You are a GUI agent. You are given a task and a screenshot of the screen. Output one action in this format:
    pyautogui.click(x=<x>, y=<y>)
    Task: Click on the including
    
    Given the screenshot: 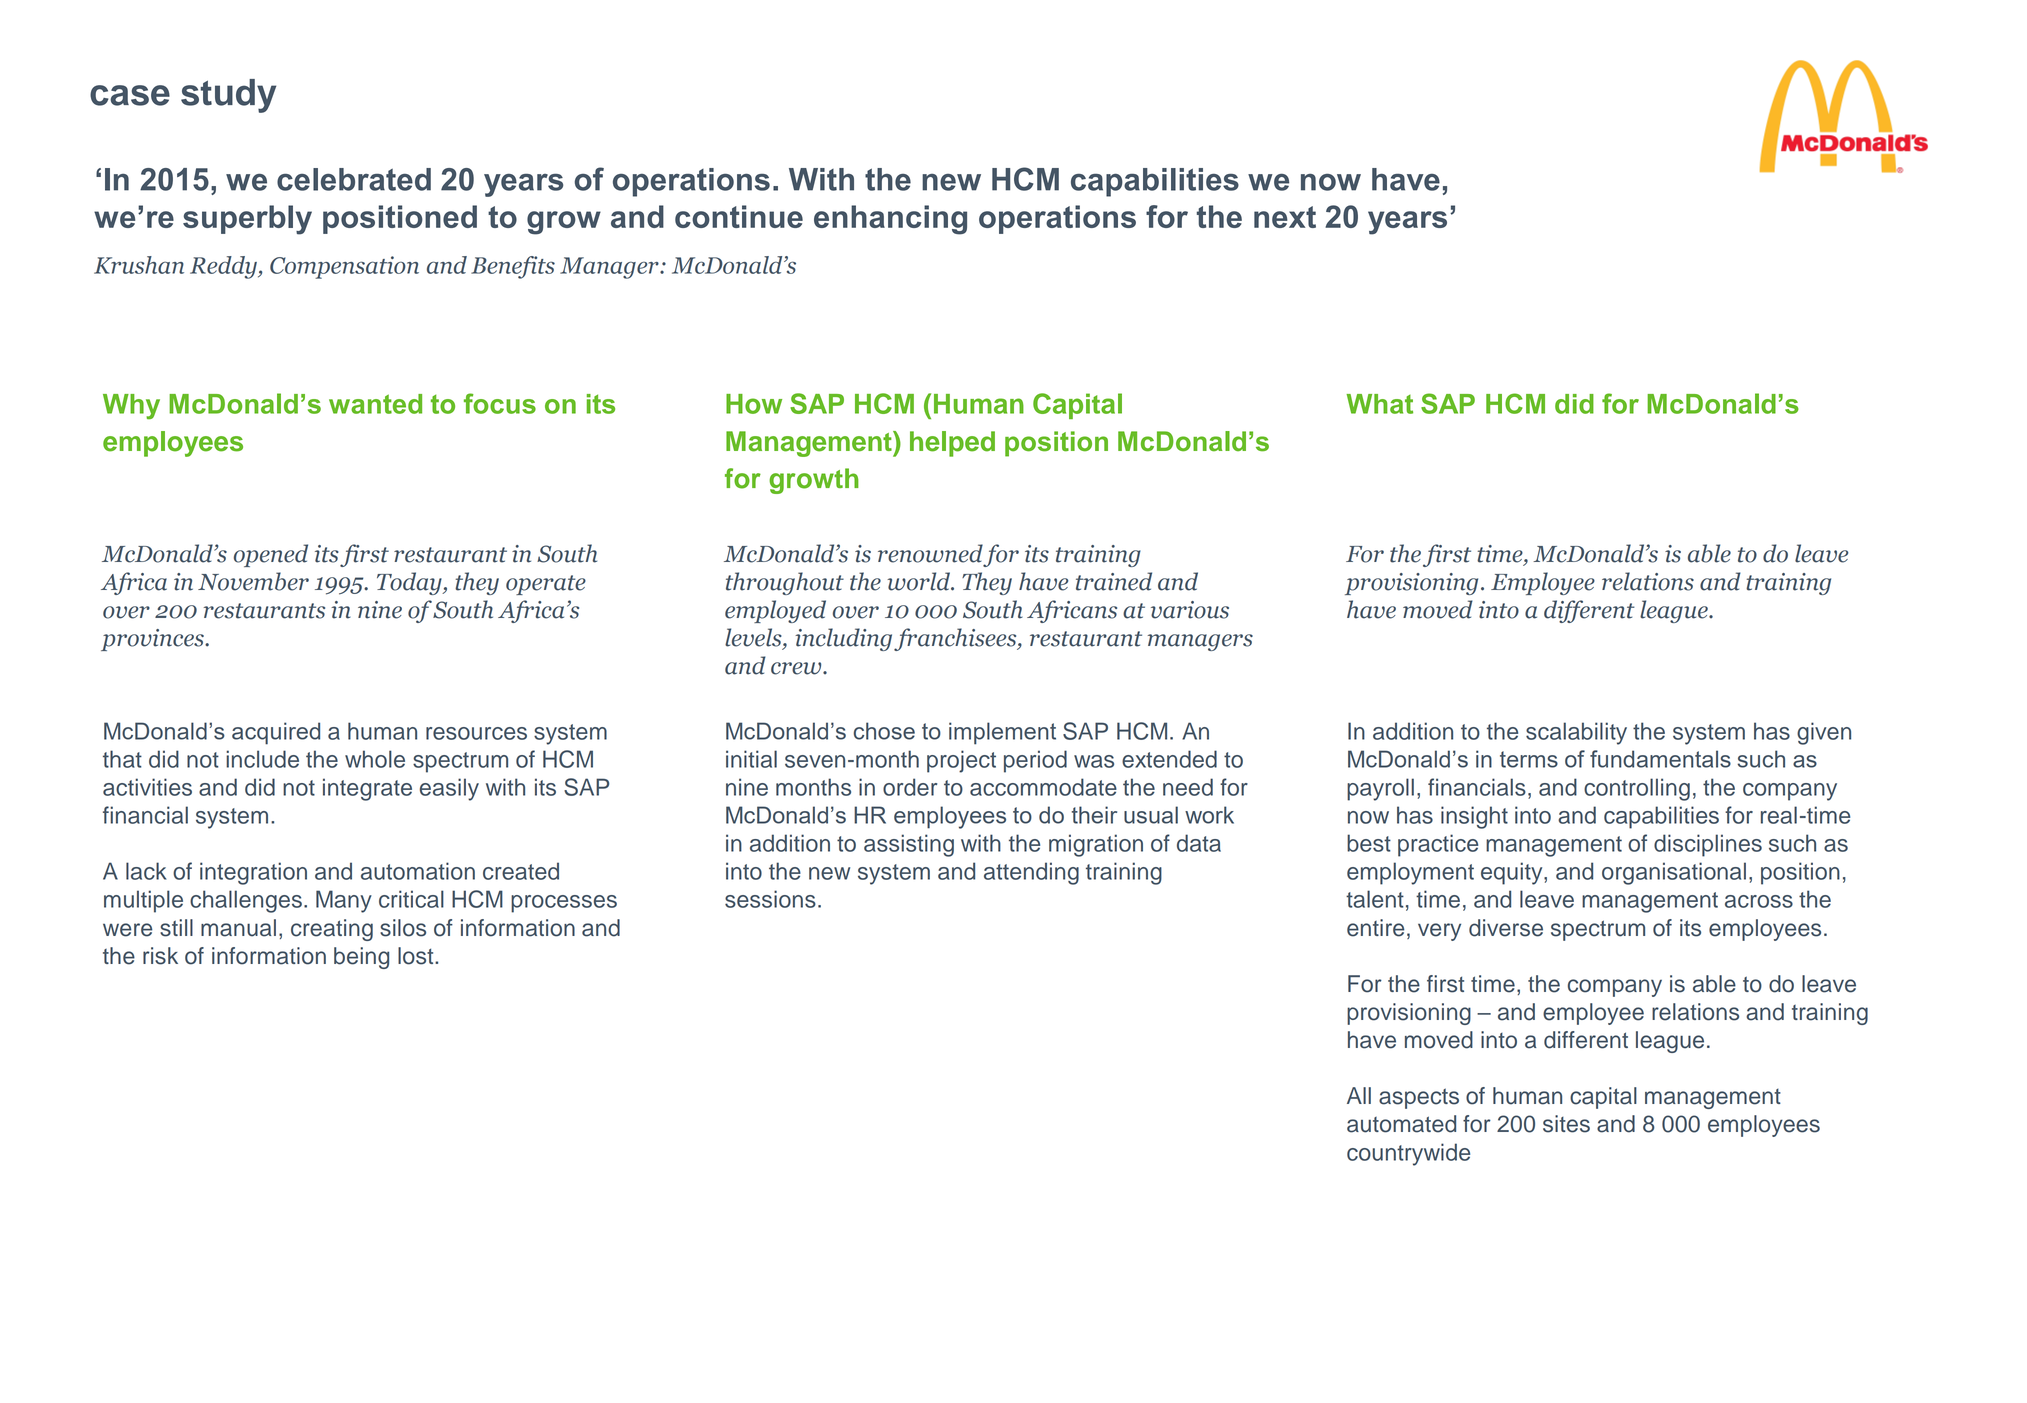 What is the action you would take?
    pyautogui.click(x=845, y=639)
